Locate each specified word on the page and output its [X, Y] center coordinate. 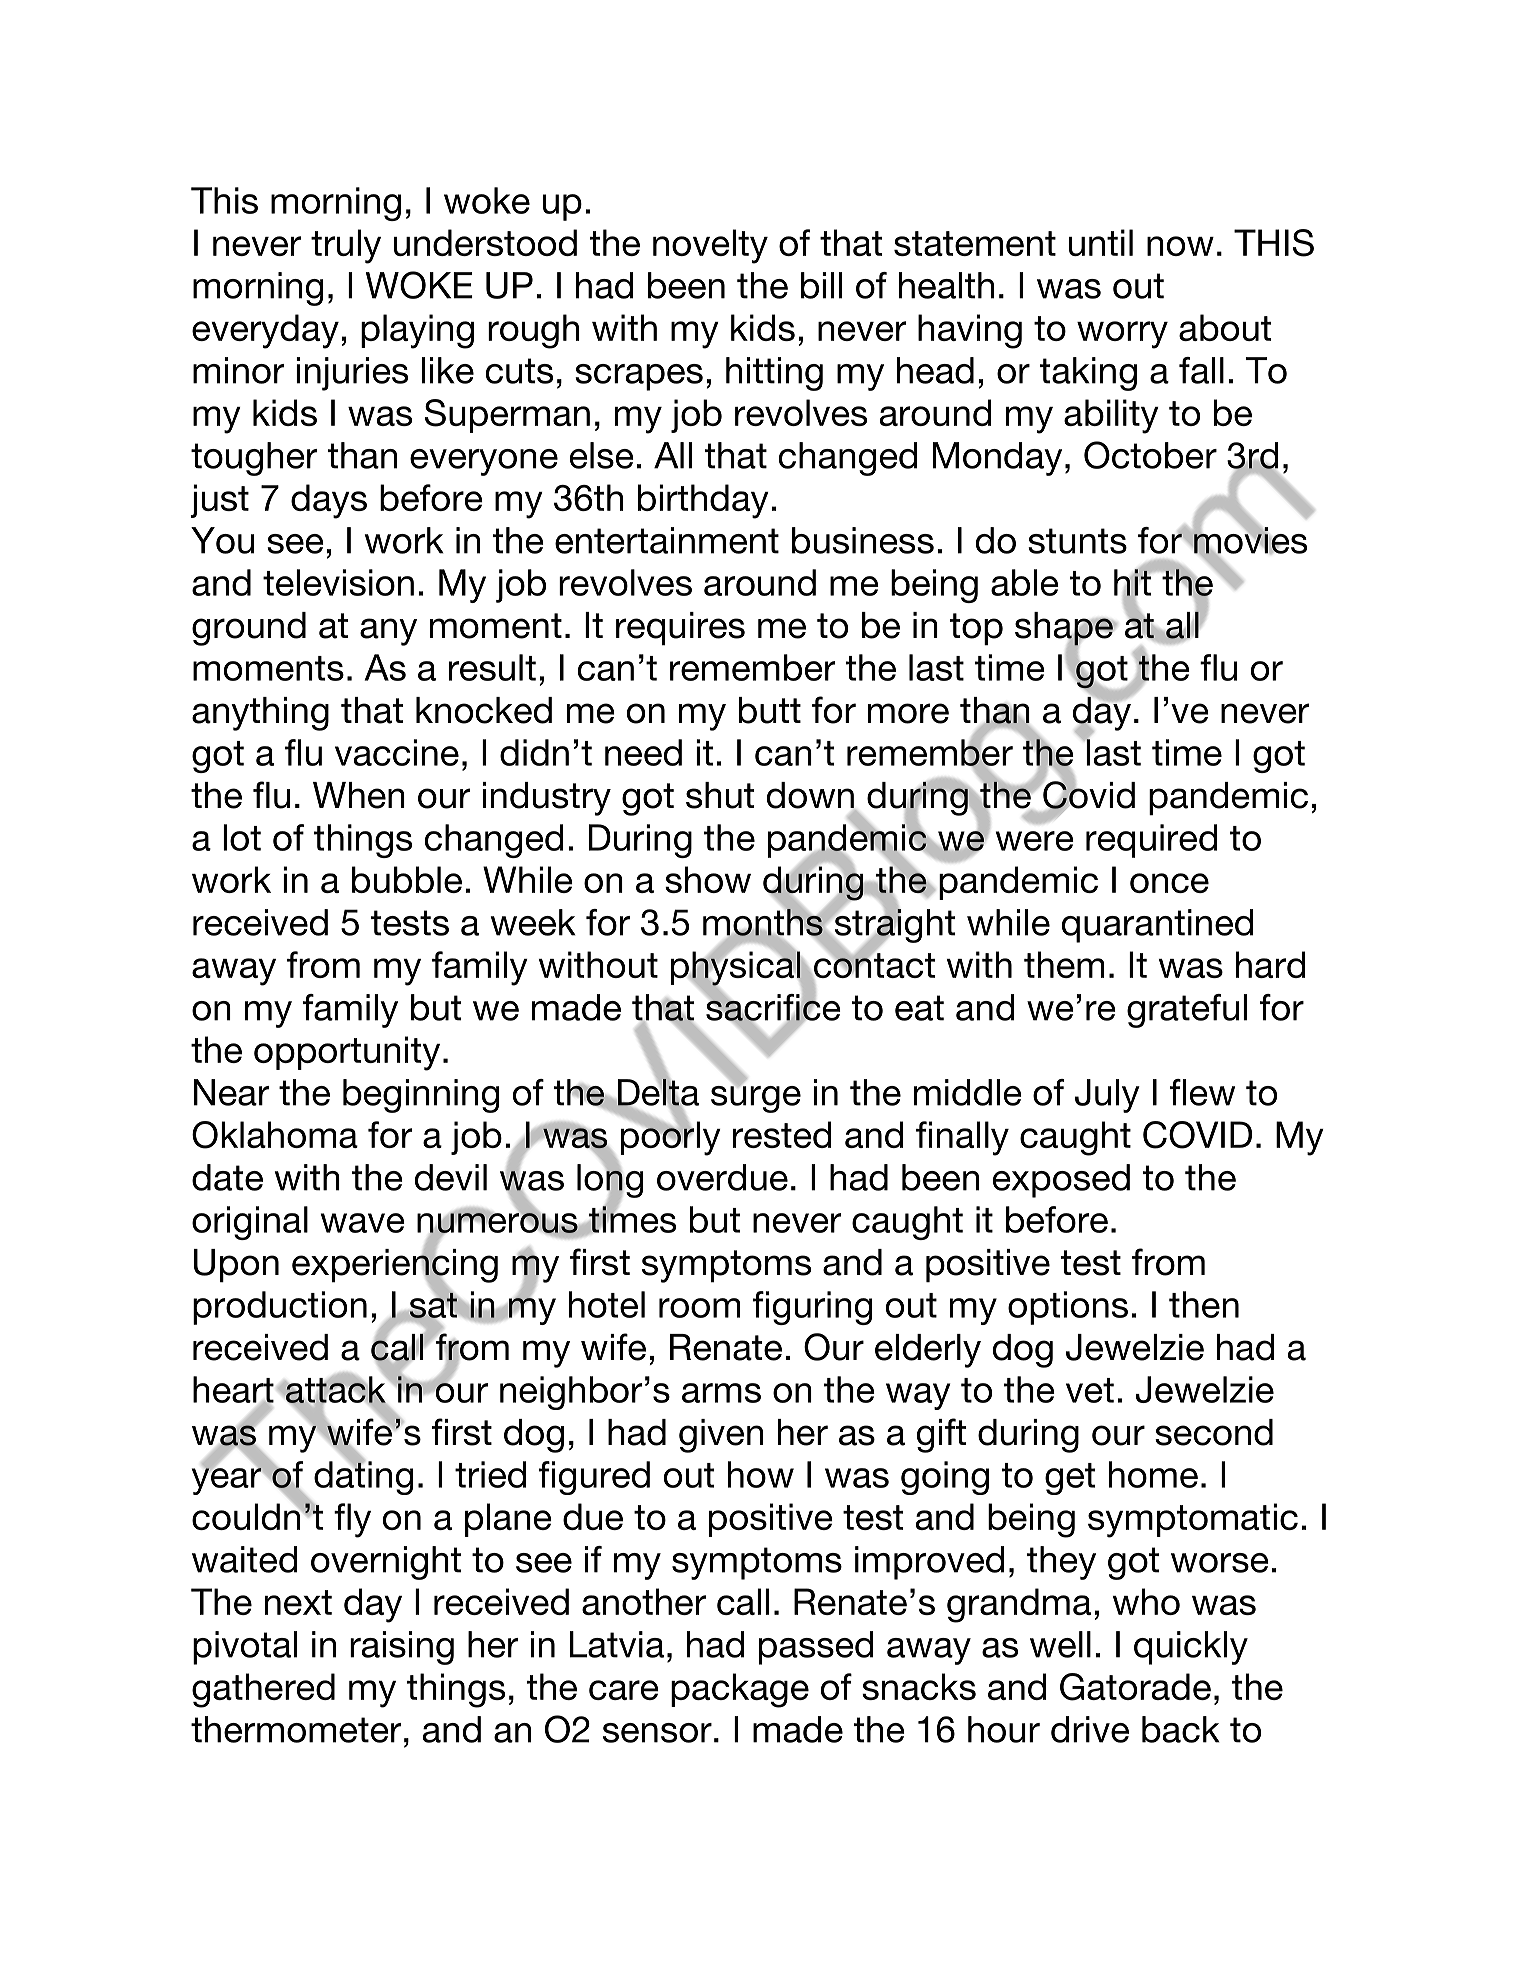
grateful [1187, 1011]
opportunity [347, 1053]
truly [346, 246]
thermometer [296, 1729]
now [1180, 246]
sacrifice [772, 1007]
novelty [710, 246]
